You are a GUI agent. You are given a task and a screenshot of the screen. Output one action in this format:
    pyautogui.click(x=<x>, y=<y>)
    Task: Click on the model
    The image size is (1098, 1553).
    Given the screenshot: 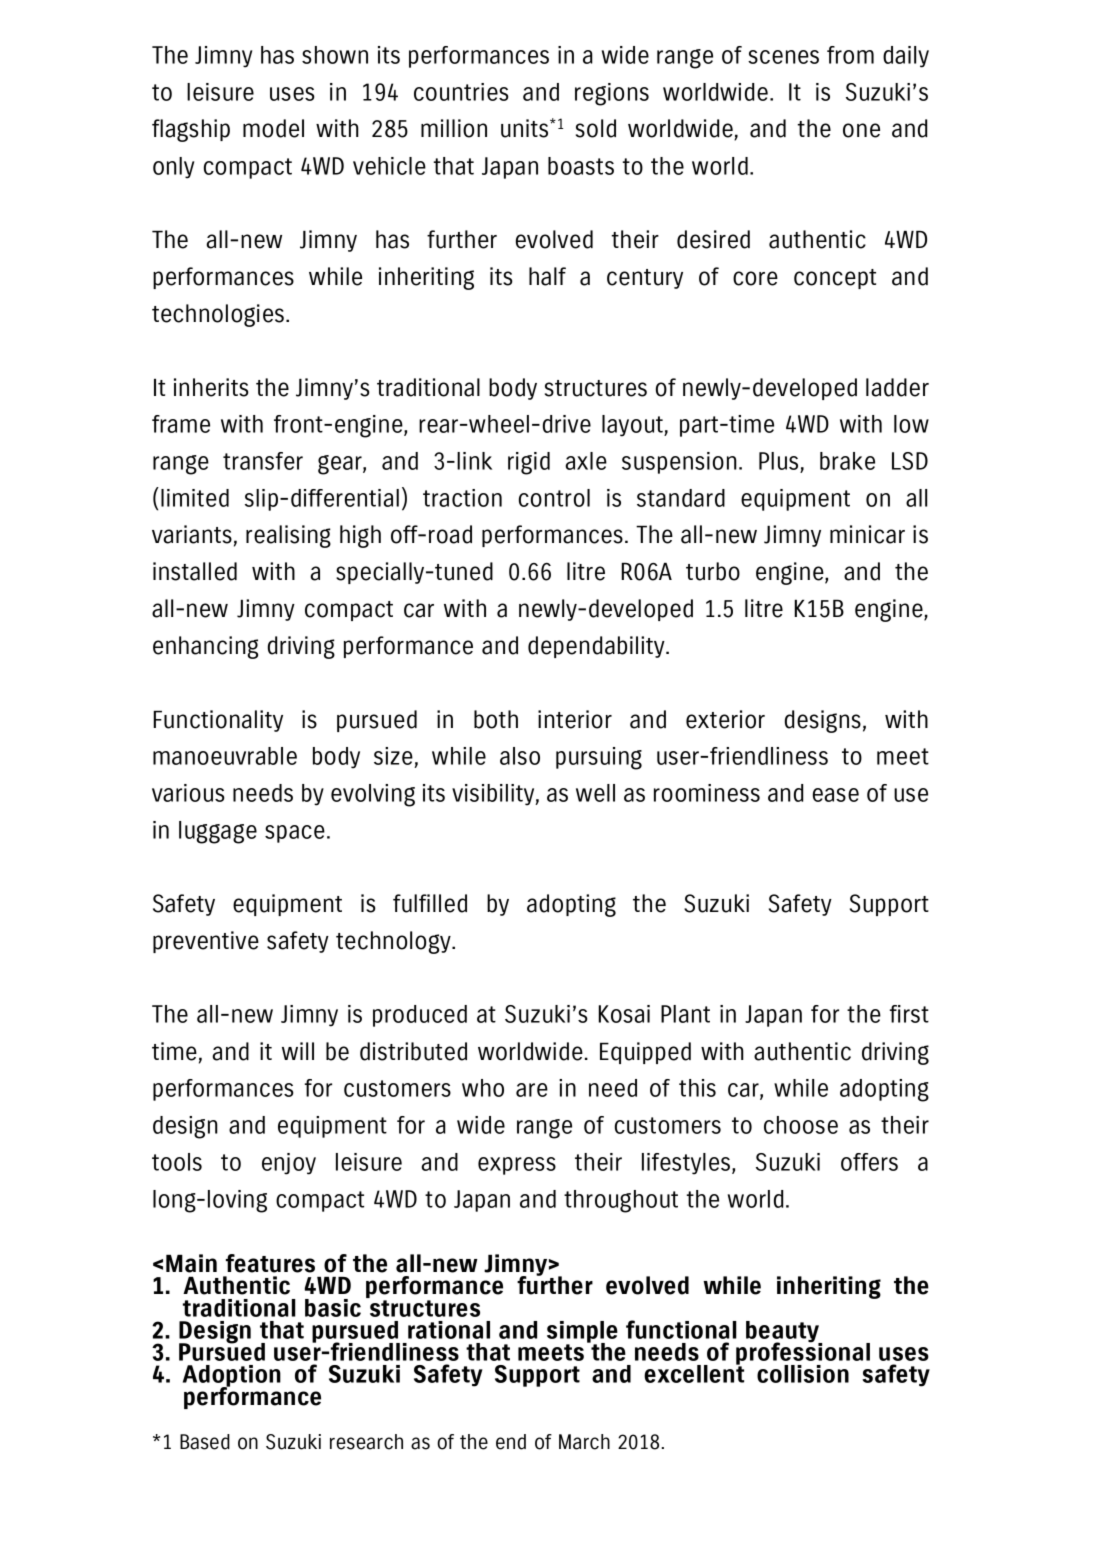 What is the action you would take?
    pyautogui.click(x=273, y=128)
